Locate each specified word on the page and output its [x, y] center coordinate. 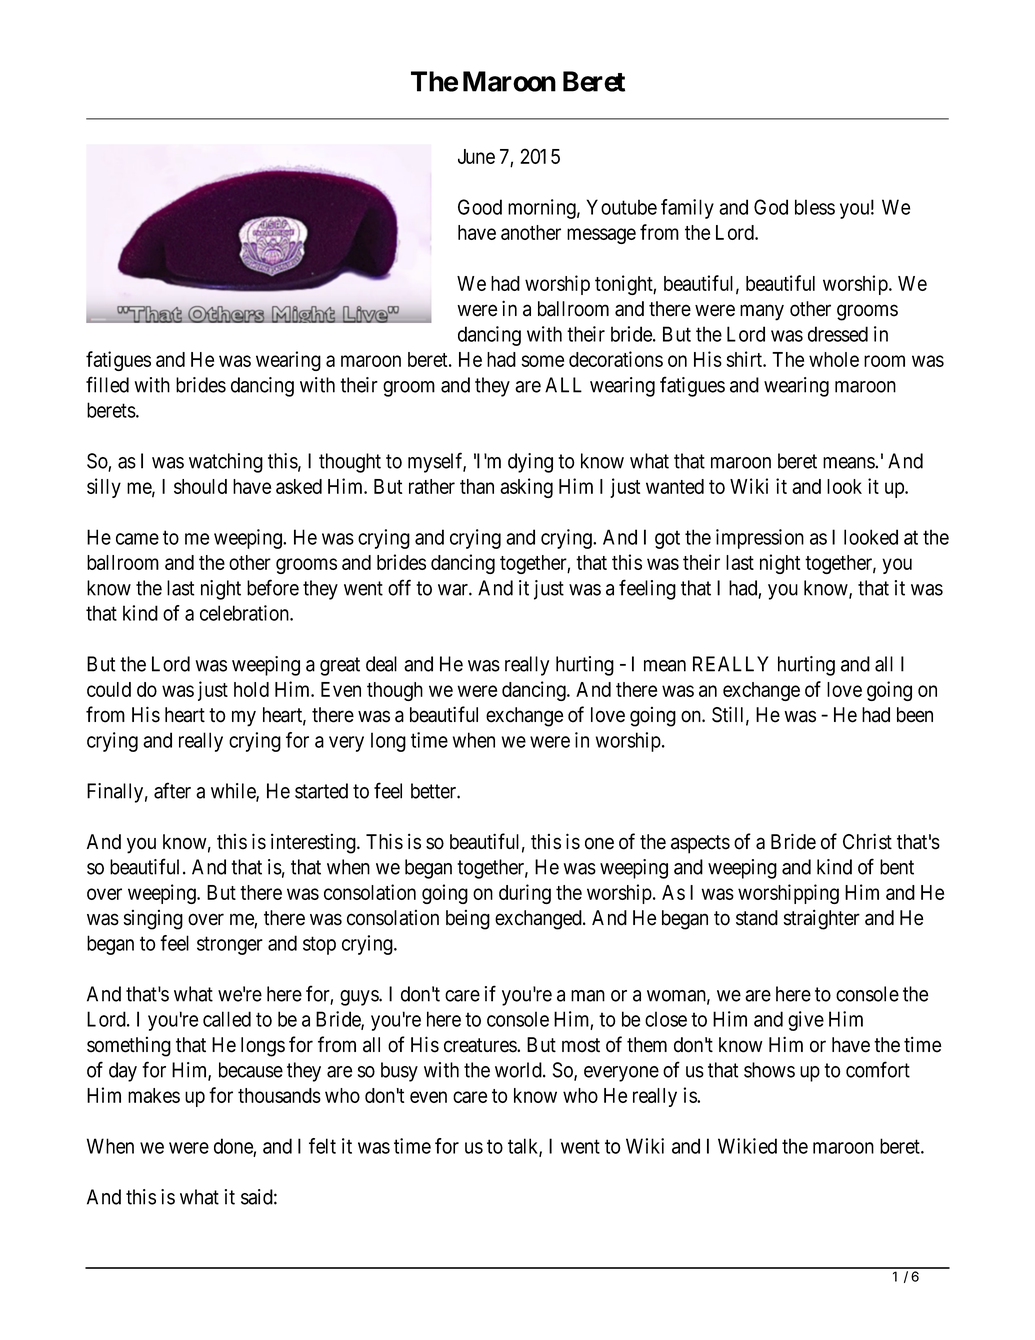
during [525, 894]
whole [834, 359]
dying [530, 463]
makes [154, 1095]
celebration [245, 613]
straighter [822, 919]
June [476, 156]
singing [153, 920]
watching [226, 463]
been [915, 715]
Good [480, 207]
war [454, 590]
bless [815, 207]
